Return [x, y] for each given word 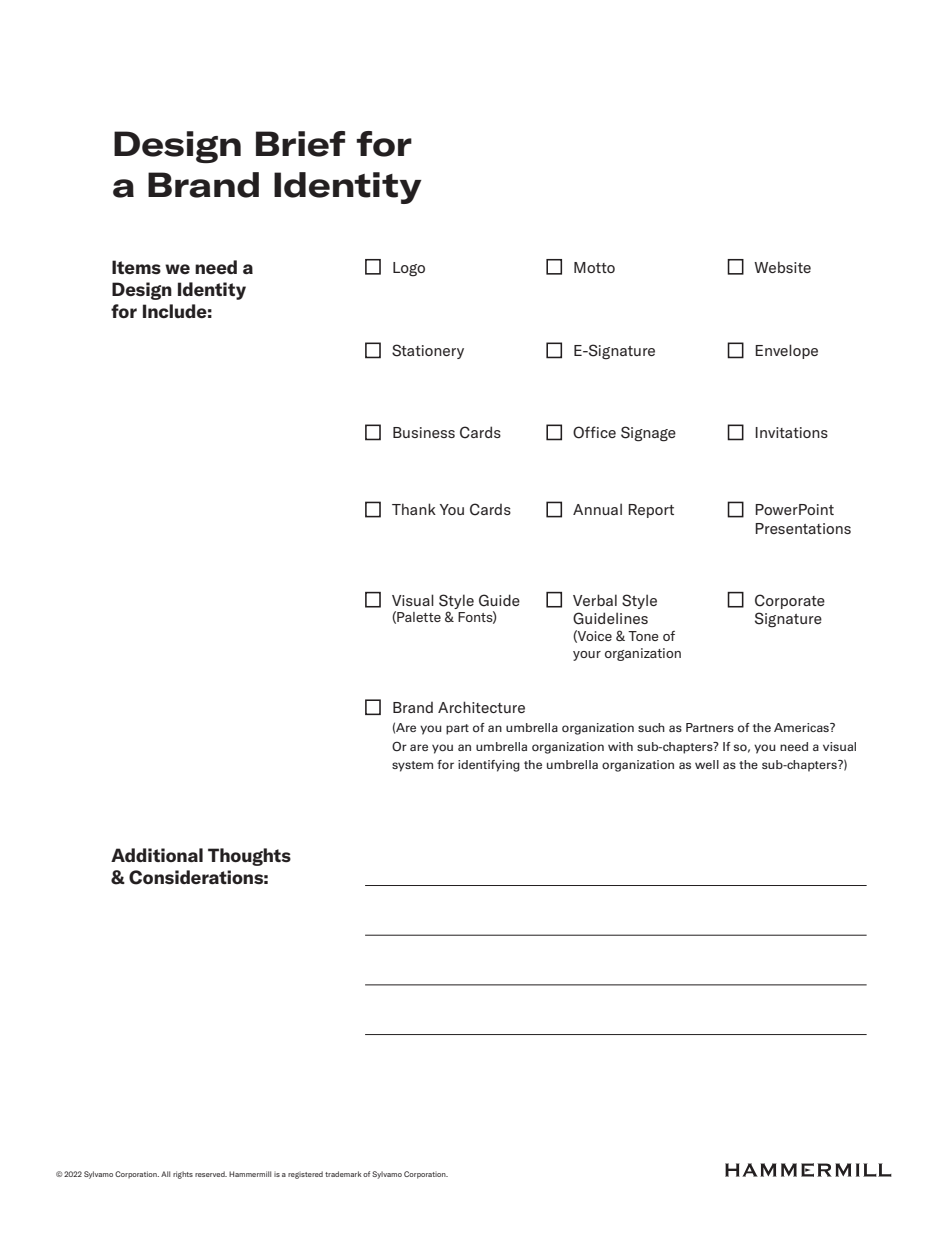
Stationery [428, 351]
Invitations [791, 432]
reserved [211, 1174]
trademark [343, 1174]
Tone [643, 636]
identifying [489, 766]
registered [305, 1175]
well [707, 764]
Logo [409, 269]
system [412, 766]
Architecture [481, 707]
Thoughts [249, 857]
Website [782, 267]
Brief [300, 144]
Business [424, 432]
